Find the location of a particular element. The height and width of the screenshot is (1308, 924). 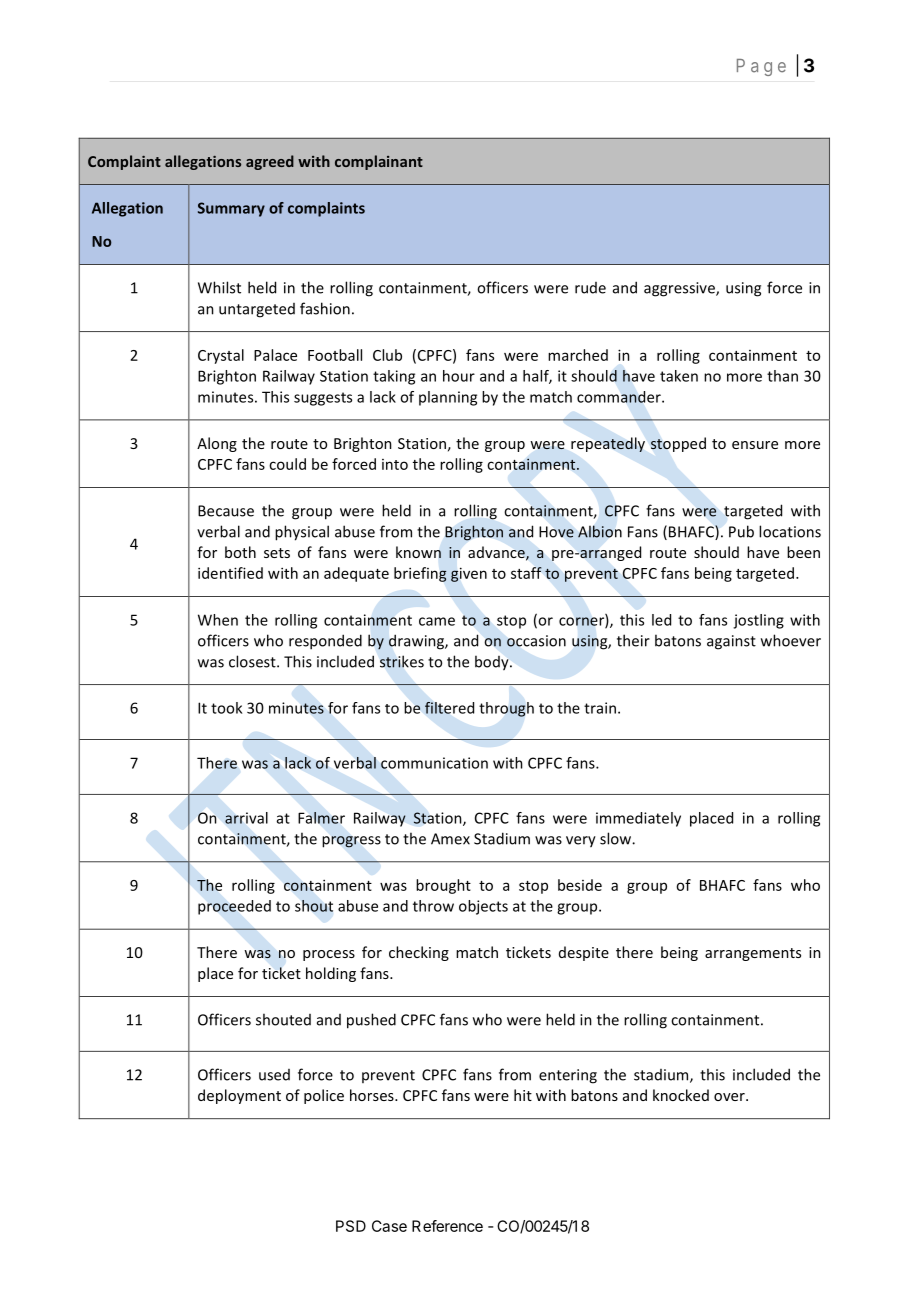

against is located at coordinates (731, 642).
